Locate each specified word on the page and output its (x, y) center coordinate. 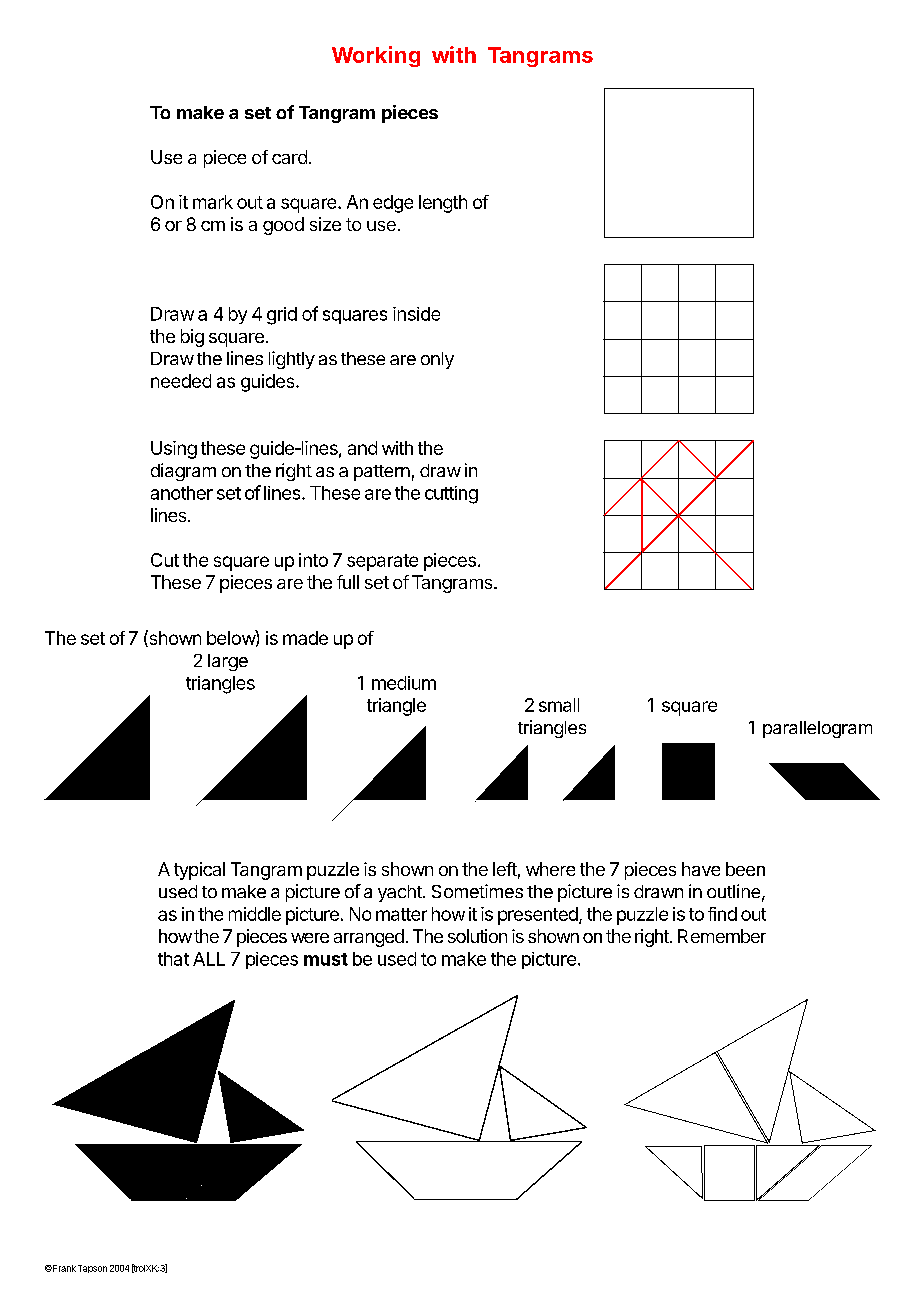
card (289, 157)
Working (376, 56)
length (443, 204)
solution (477, 936)
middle (255, 914)
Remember (722, 936)
